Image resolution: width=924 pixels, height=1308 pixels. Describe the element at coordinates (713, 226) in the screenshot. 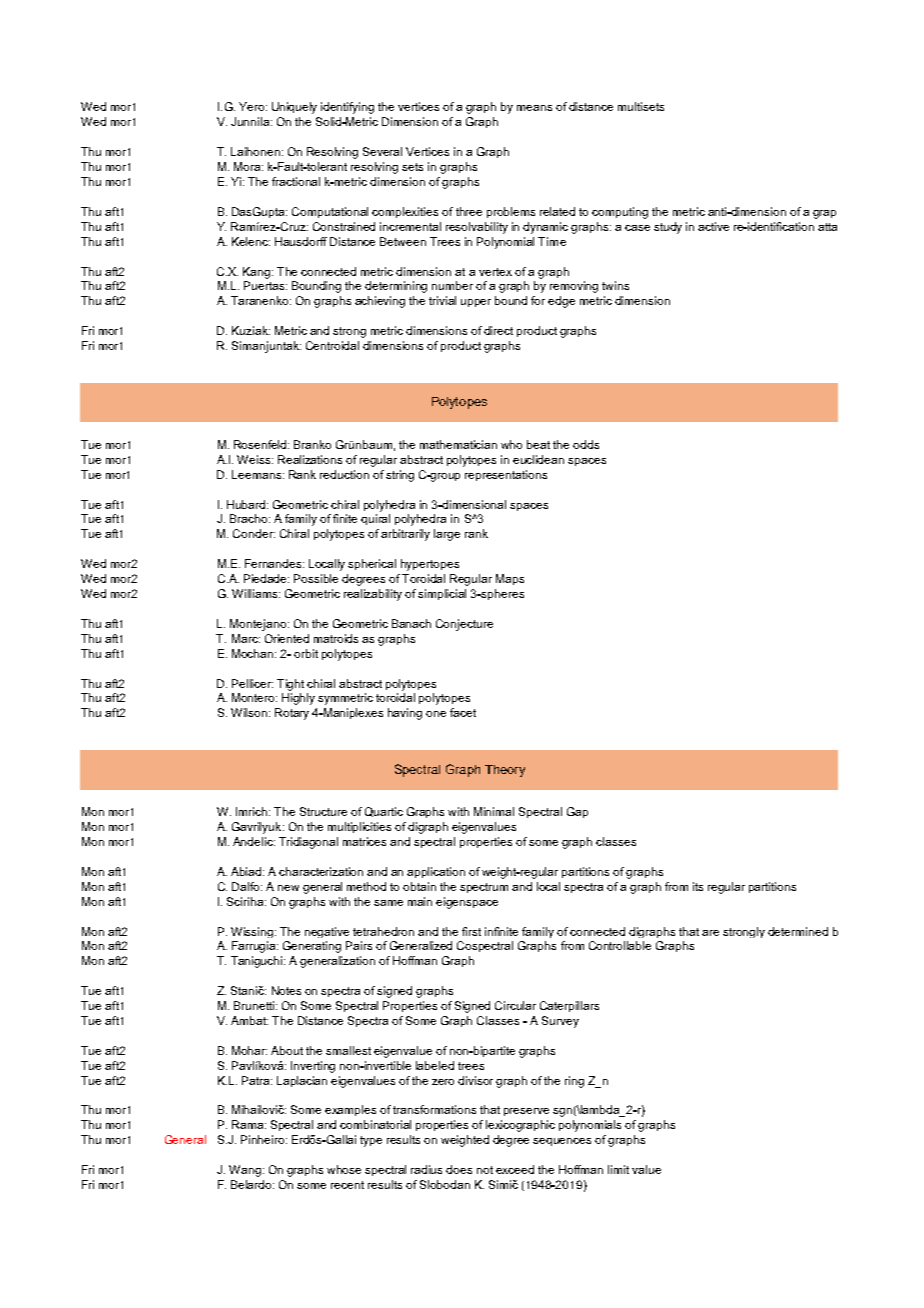

I see `active` at that location.
